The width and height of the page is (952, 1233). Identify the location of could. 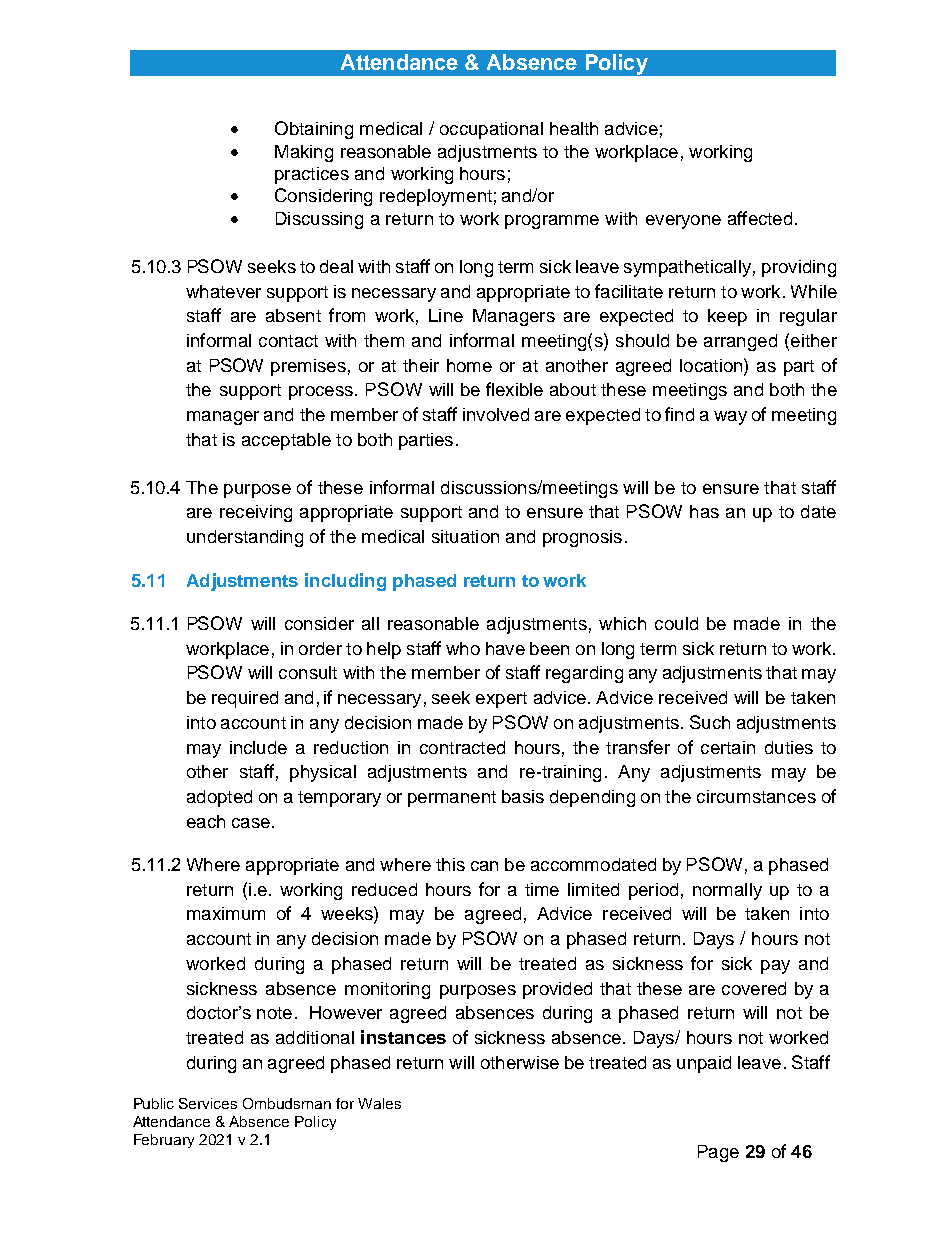
(676, 623).
